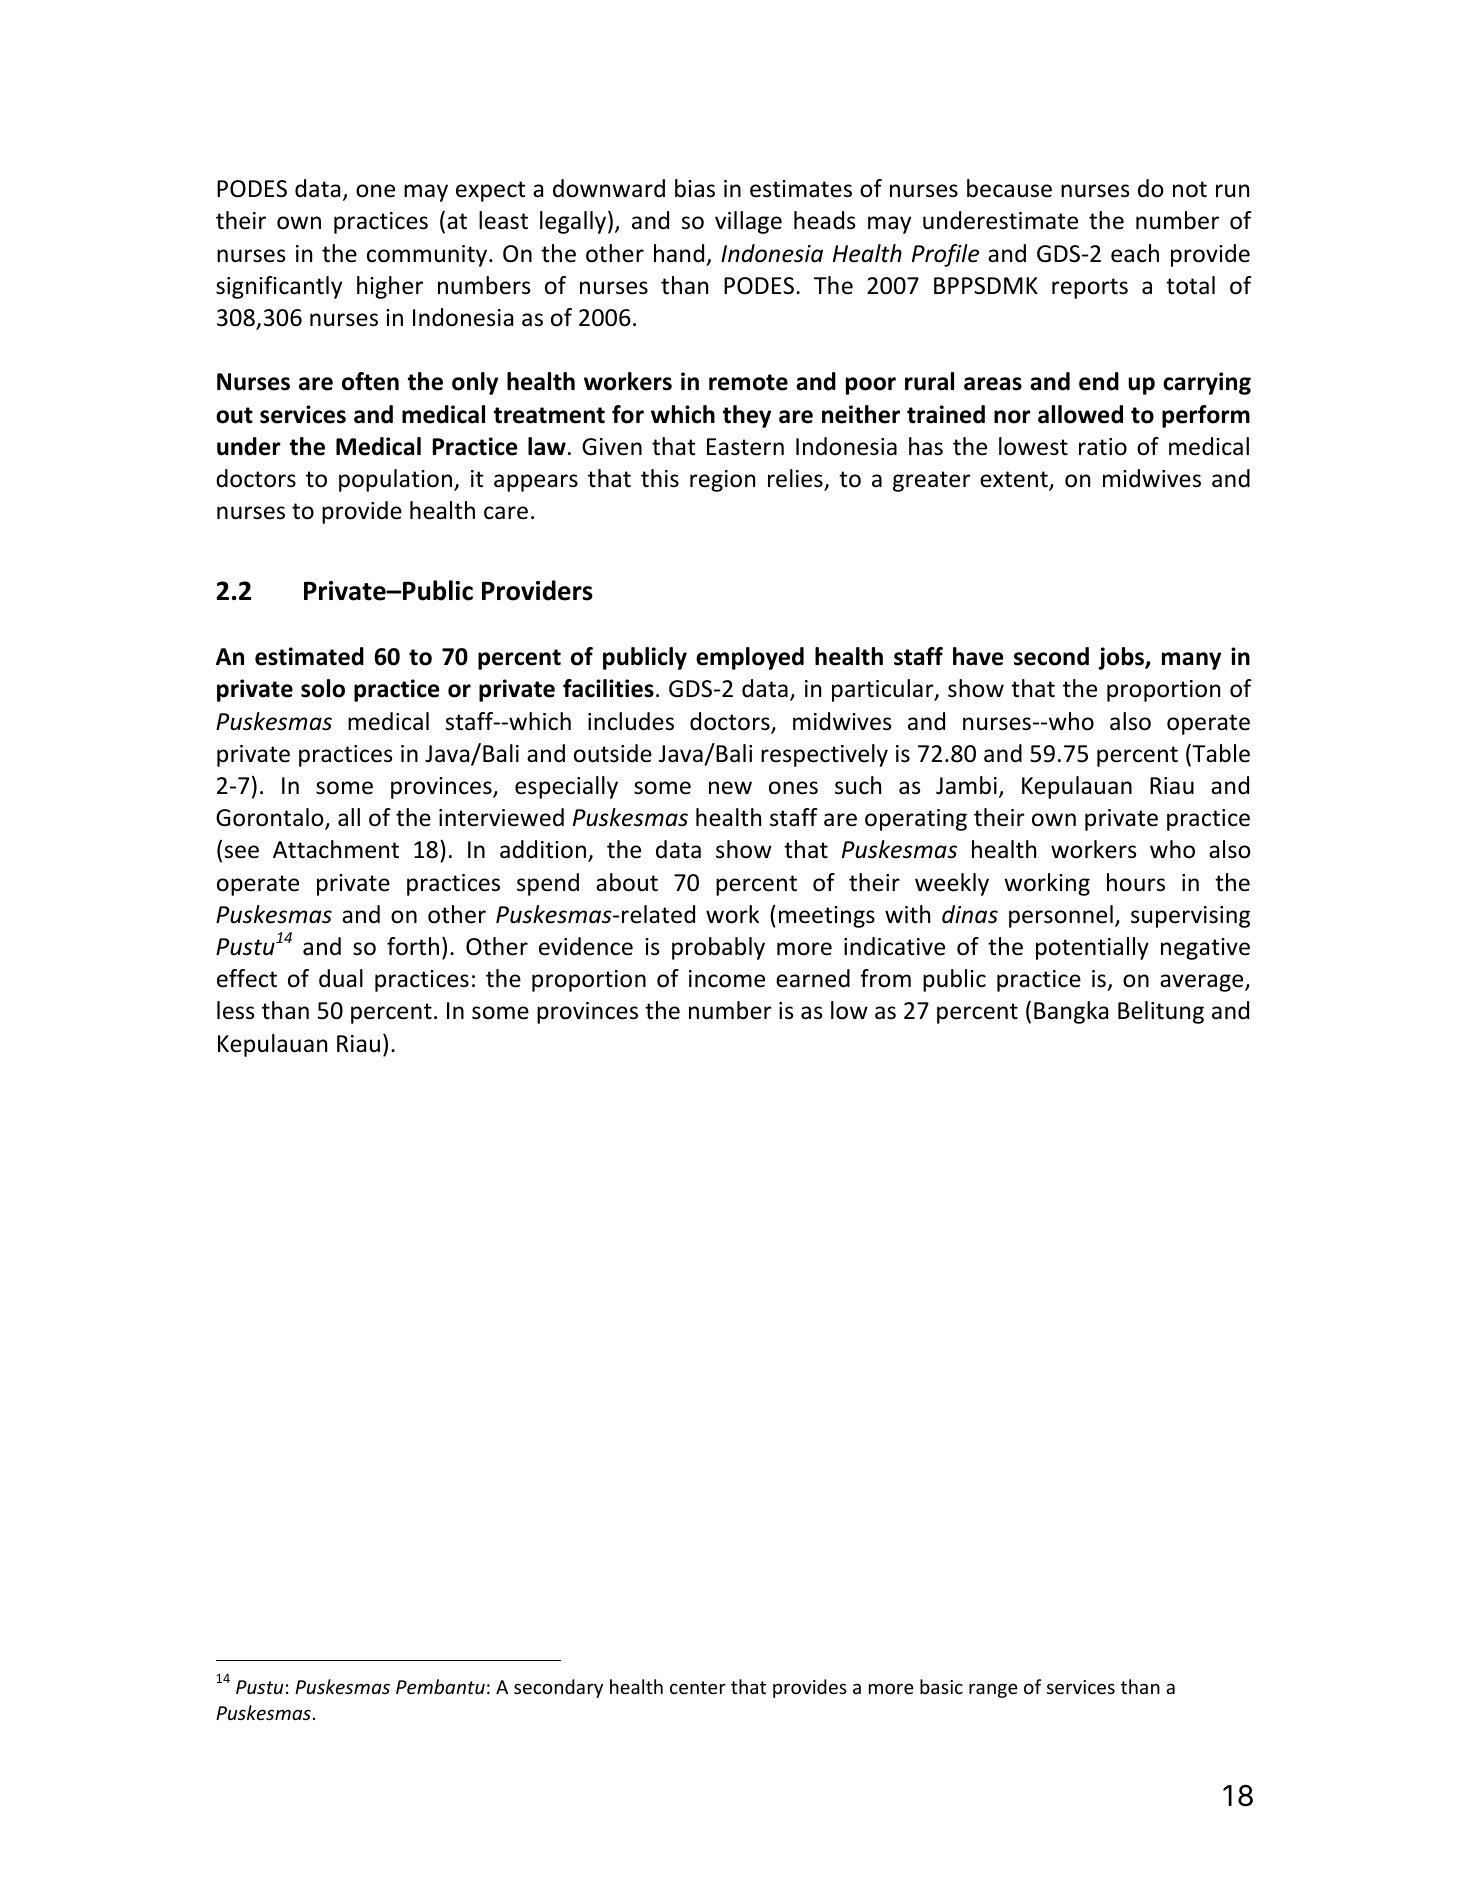 This screenshot has height=1899, width=1467. I want to click on basic, so click(941, 1686).
